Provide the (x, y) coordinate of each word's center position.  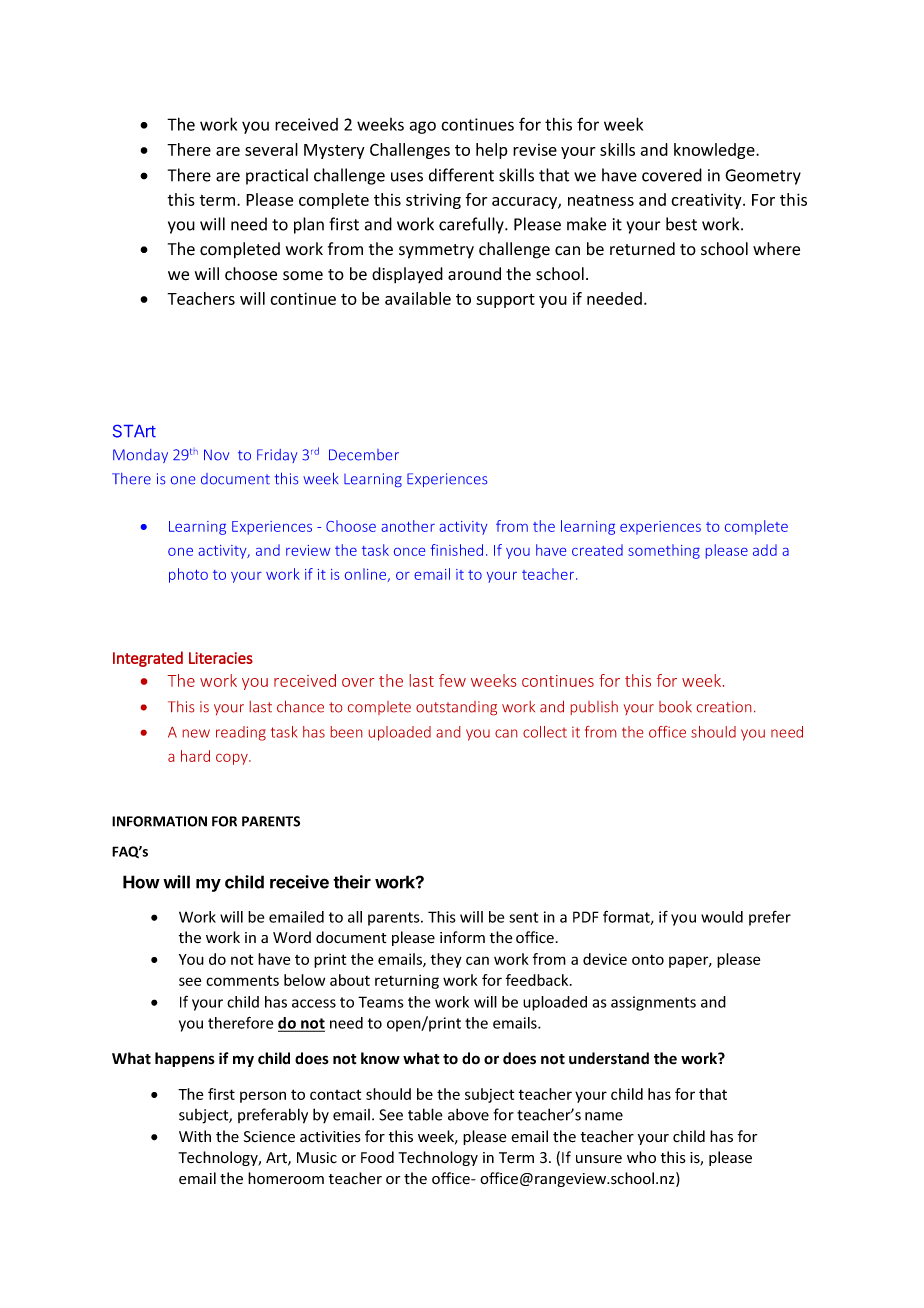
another (408, 526)
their (352, 882)
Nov (216, 455)
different (461, 175)
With (195, 1136)
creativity (707, 201)
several (271, 149)
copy (233, 759)
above (468, 1114)
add (765, 550)
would (722, 917)
